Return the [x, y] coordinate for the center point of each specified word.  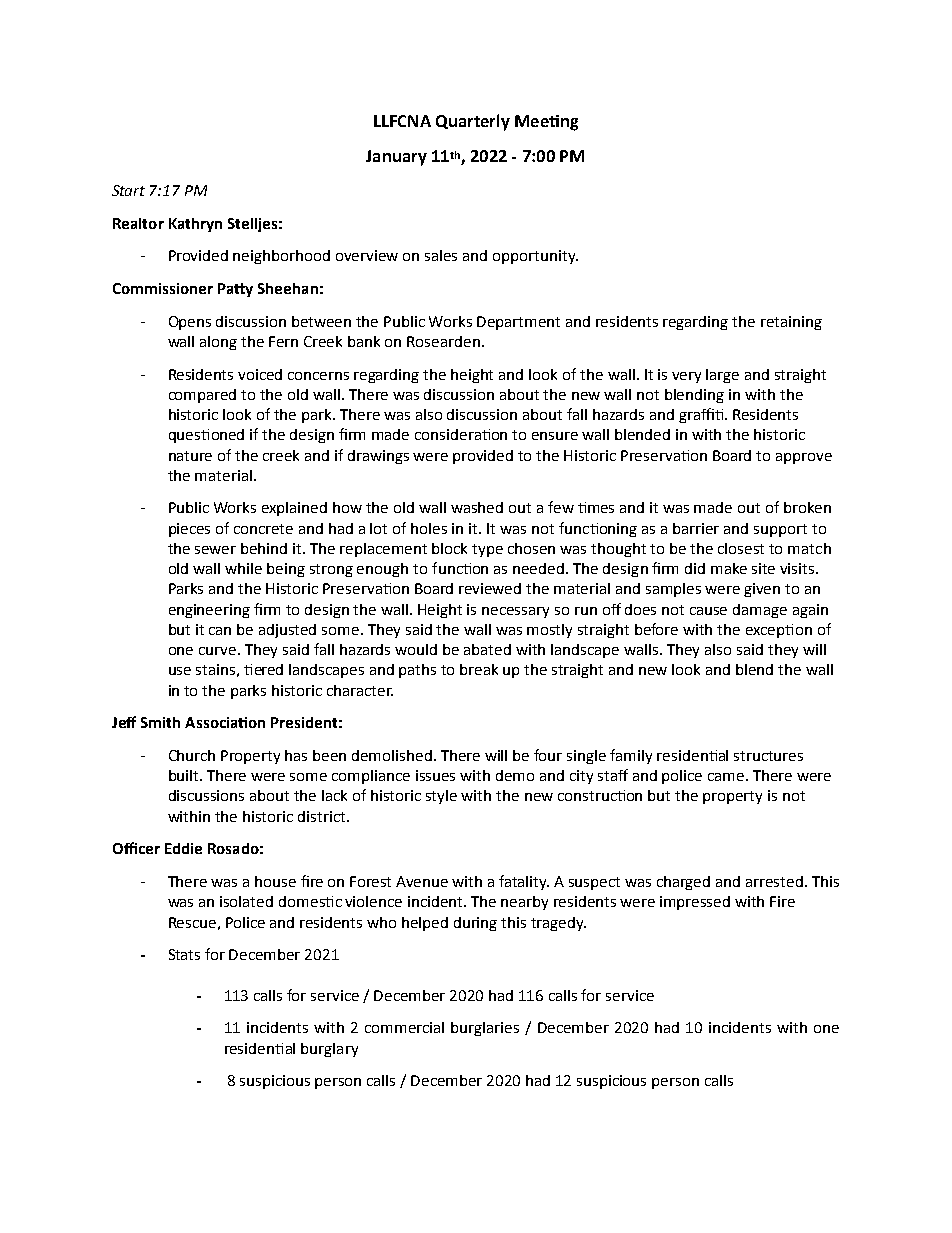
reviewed [490, 588]
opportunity [535, 257]
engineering [209, 611]
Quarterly [473, 122]
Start [128, 190]
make [729, 568]
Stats [184, 954]
